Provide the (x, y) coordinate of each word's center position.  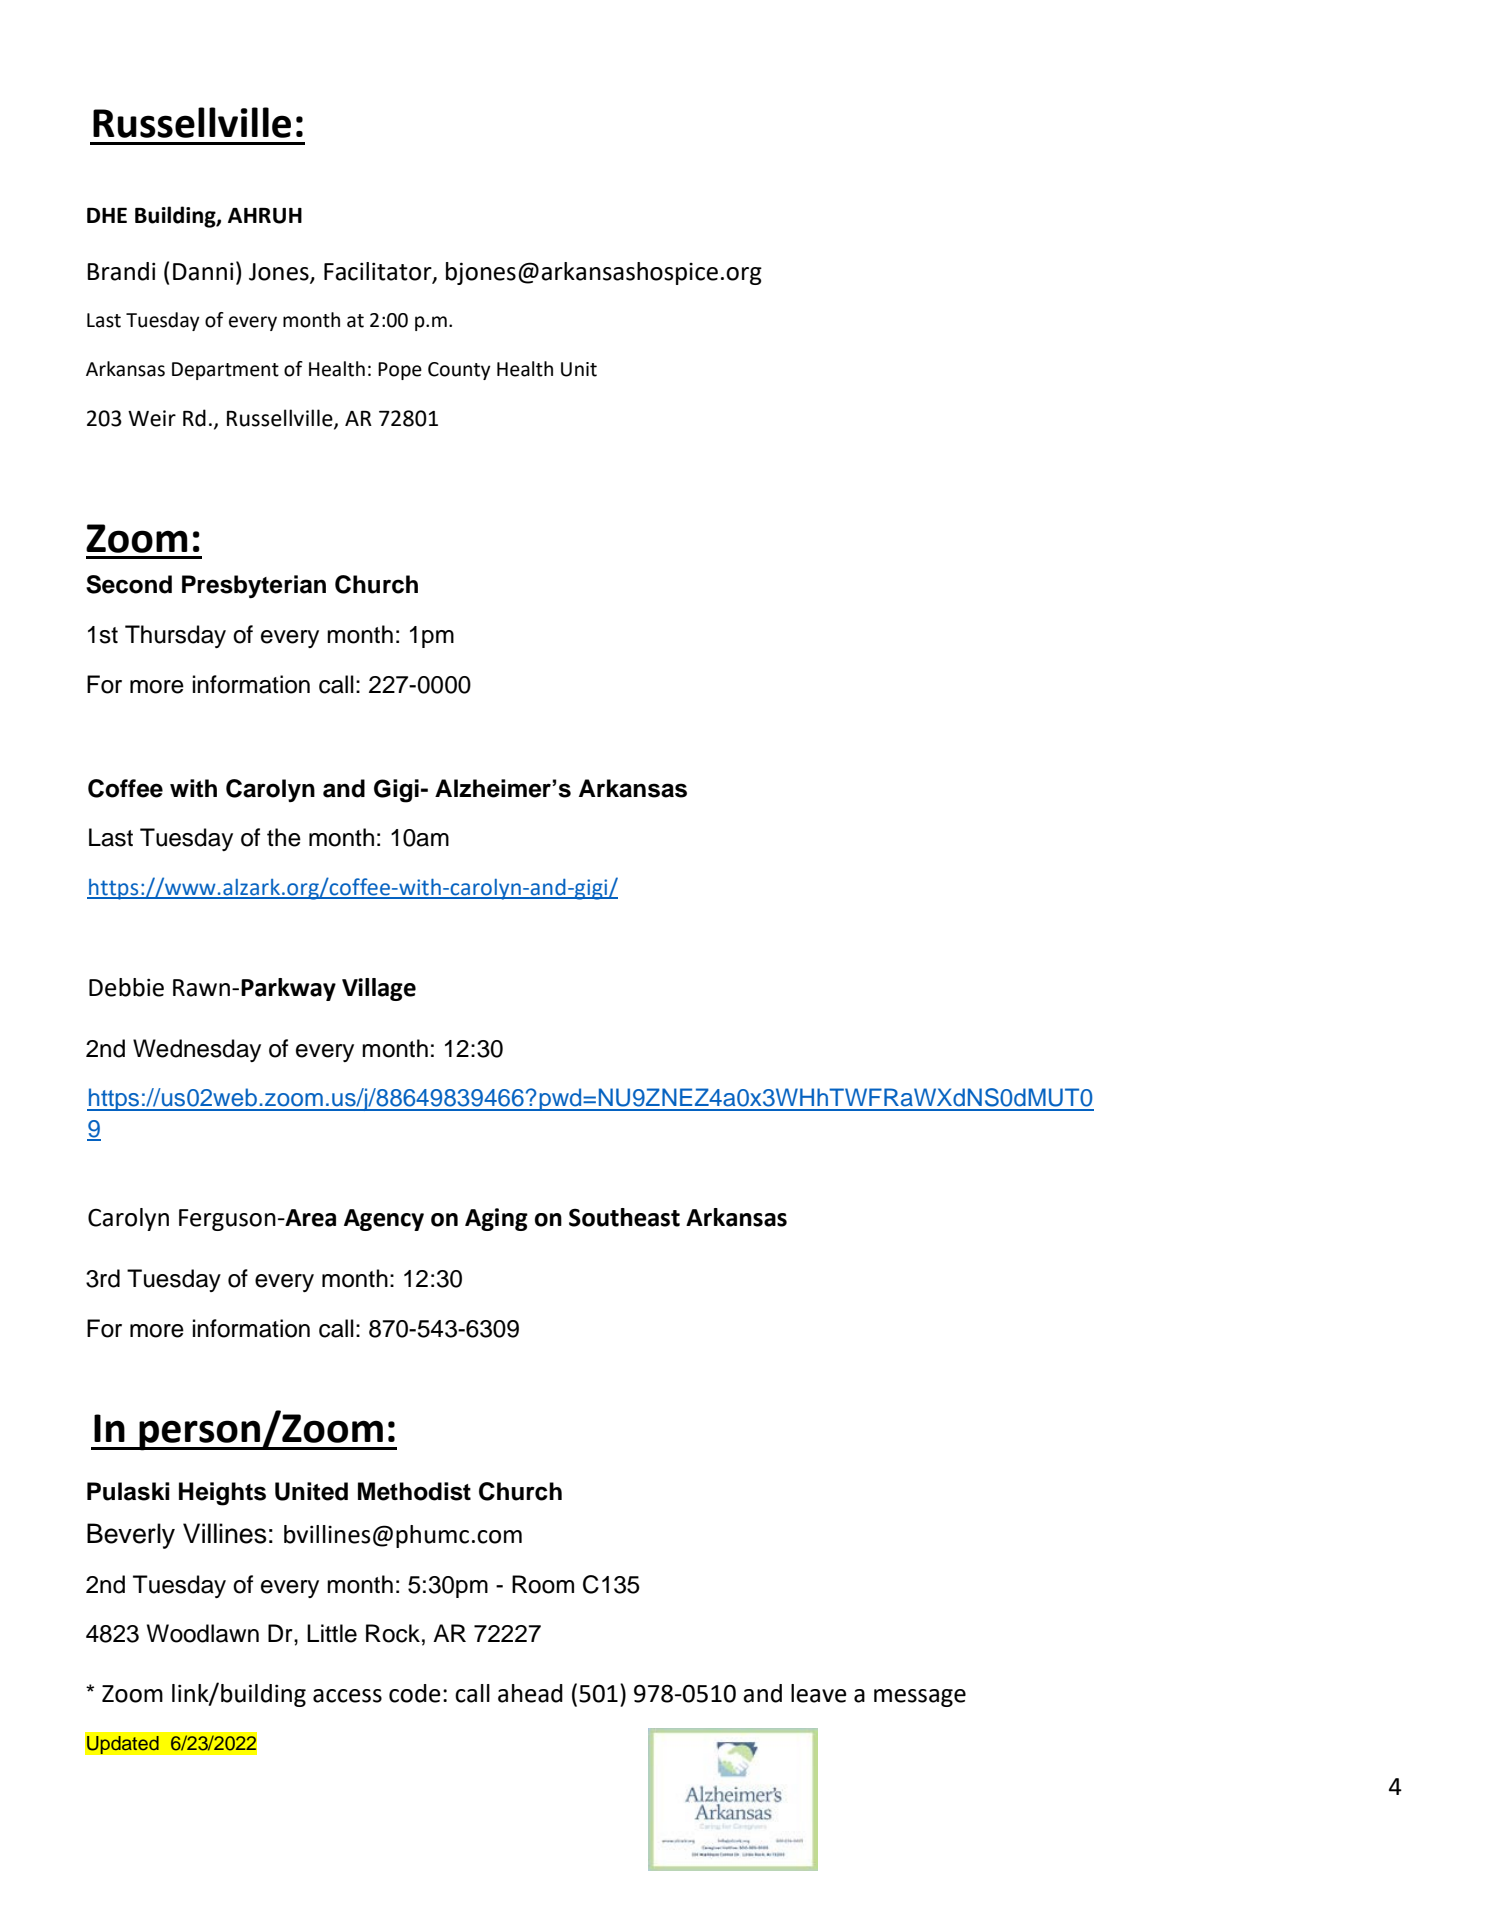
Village (379, 989)
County (459, 371)
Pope (400, 371)
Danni (203, 271)
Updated (122, 1745)
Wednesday (197, 1050)
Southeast (624, 1217)
